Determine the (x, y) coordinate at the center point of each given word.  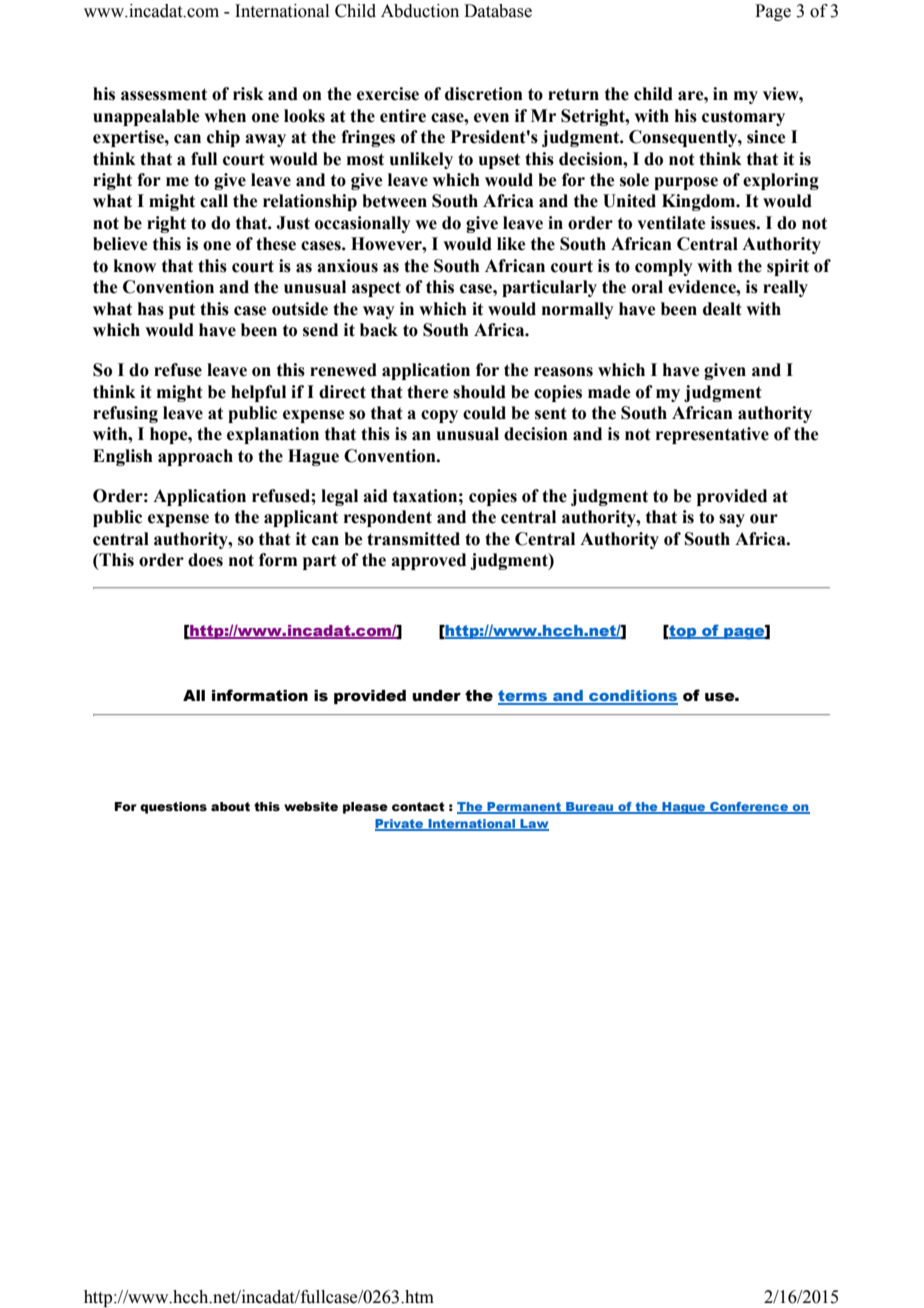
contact (418, 807)
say (732, 520)
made (609, 392)
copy (439, 416)
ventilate (671, 223)
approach (195, 457)
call (214, 201)
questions (173, 808)
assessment (164, 94)
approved (428, 561)
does (205, 560)
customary (743, 118)
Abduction (420, 11)
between (394, 201)
